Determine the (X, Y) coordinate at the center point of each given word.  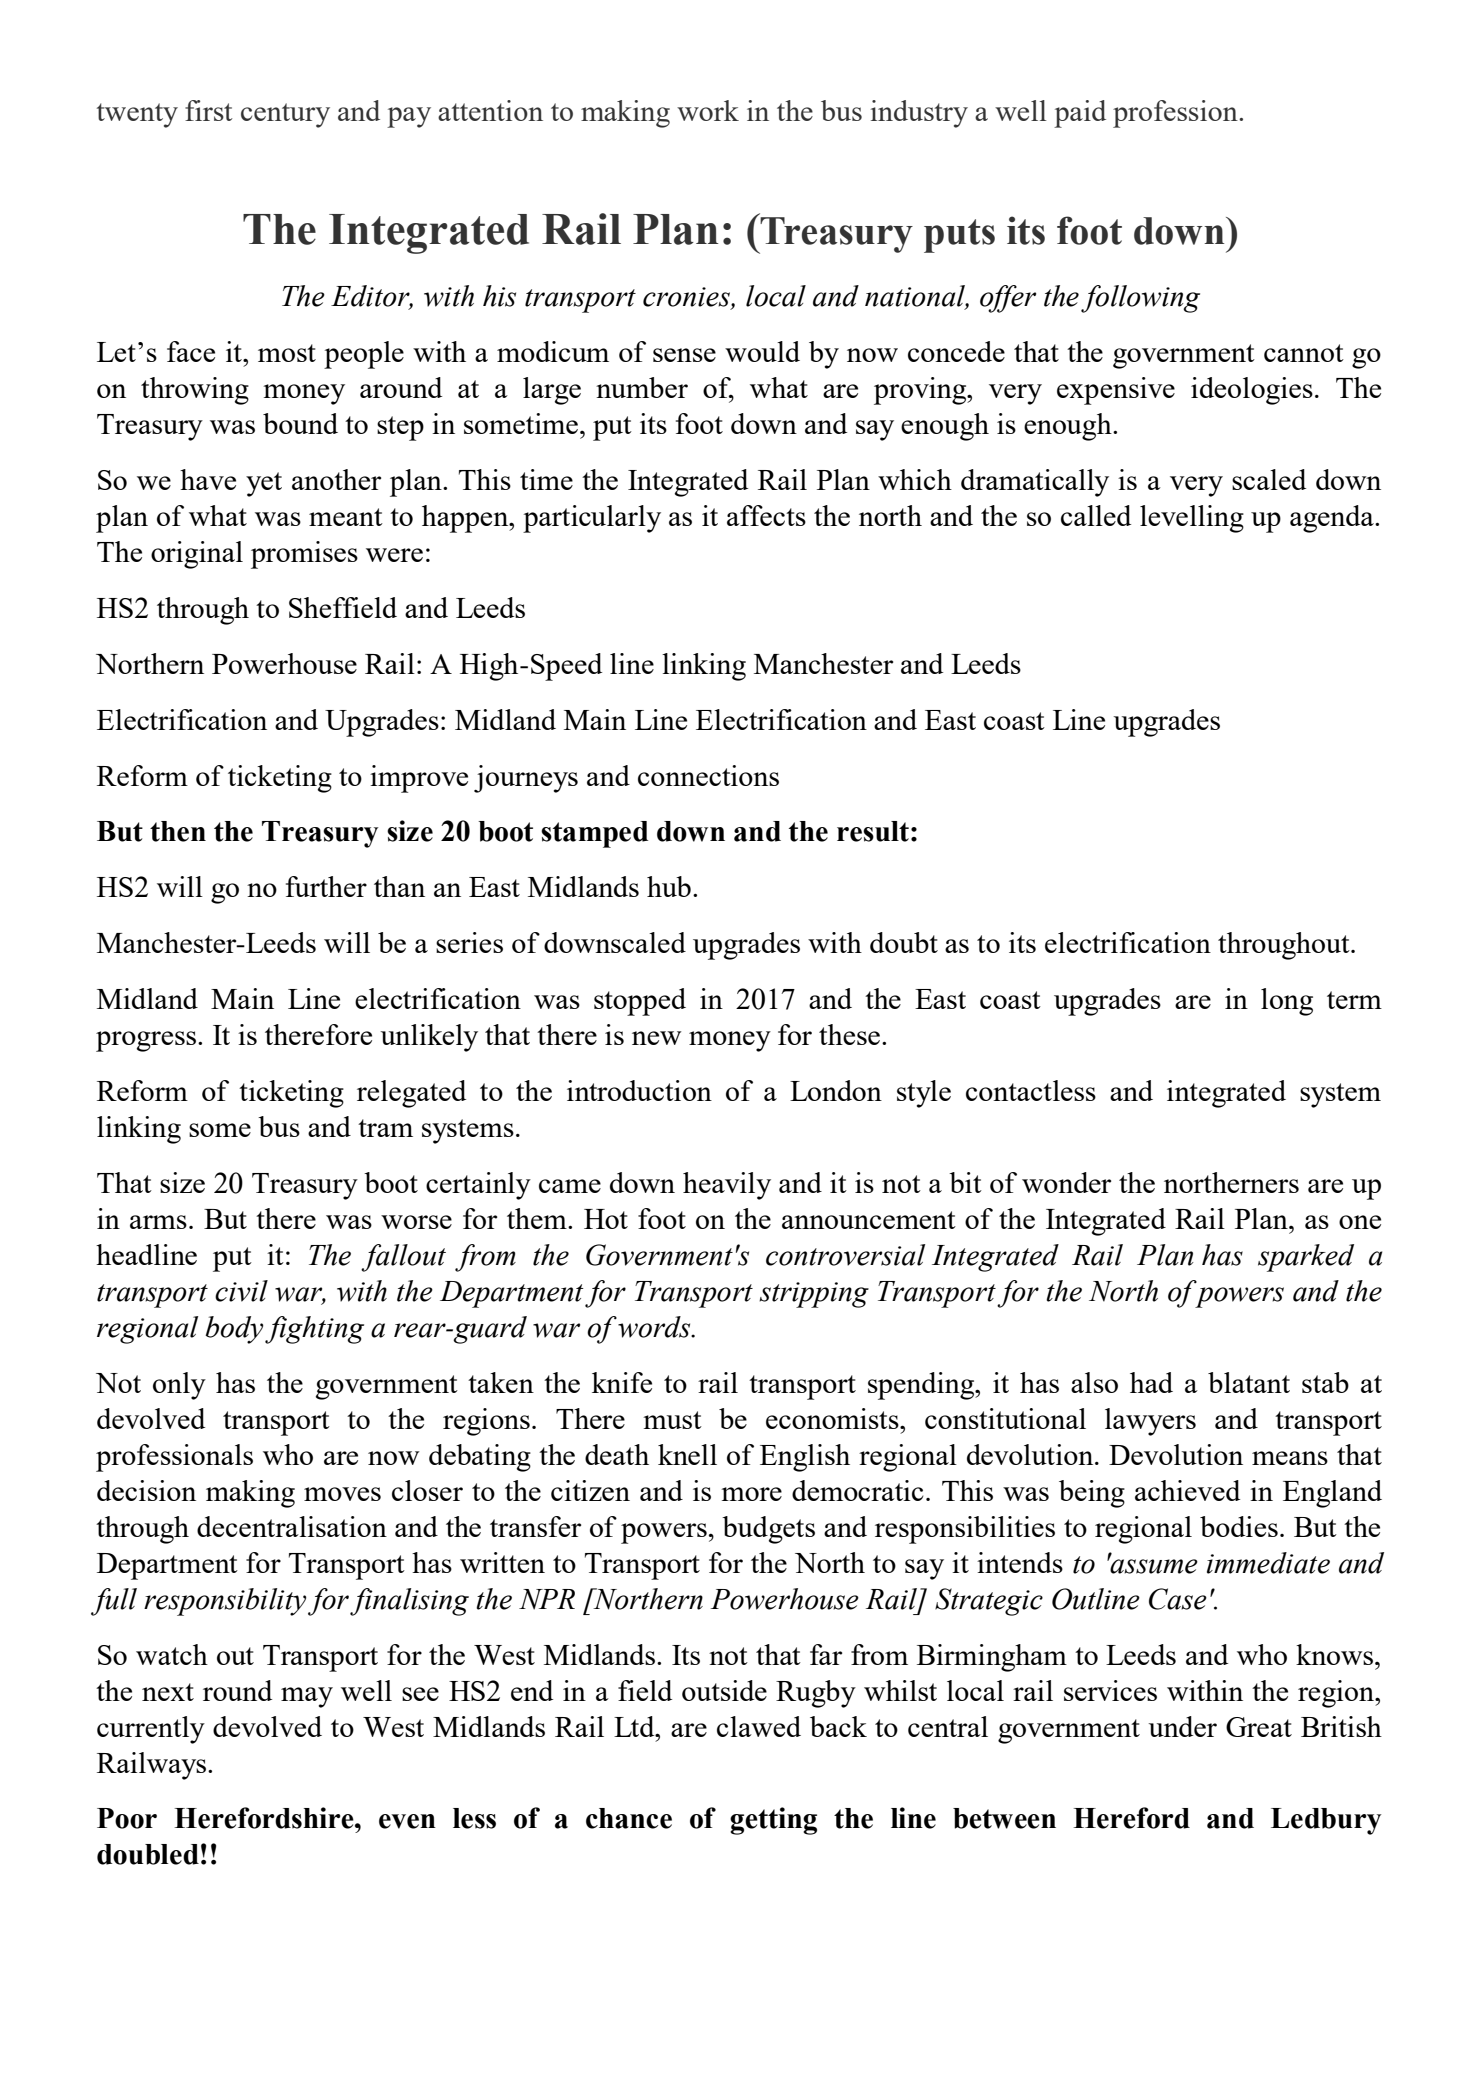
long (1287, 1002)
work (708, 110)
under (1183, 1726)
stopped (640, 1002)
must (672, 1420)
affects (766, 515)
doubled (148, 1854)
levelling (1192, 519)
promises (304, 555)
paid (1080, 114)
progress (147, 1041)
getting (773, 1821)
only (179, 1386)
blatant (1249, 1382)
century (285, 115)
